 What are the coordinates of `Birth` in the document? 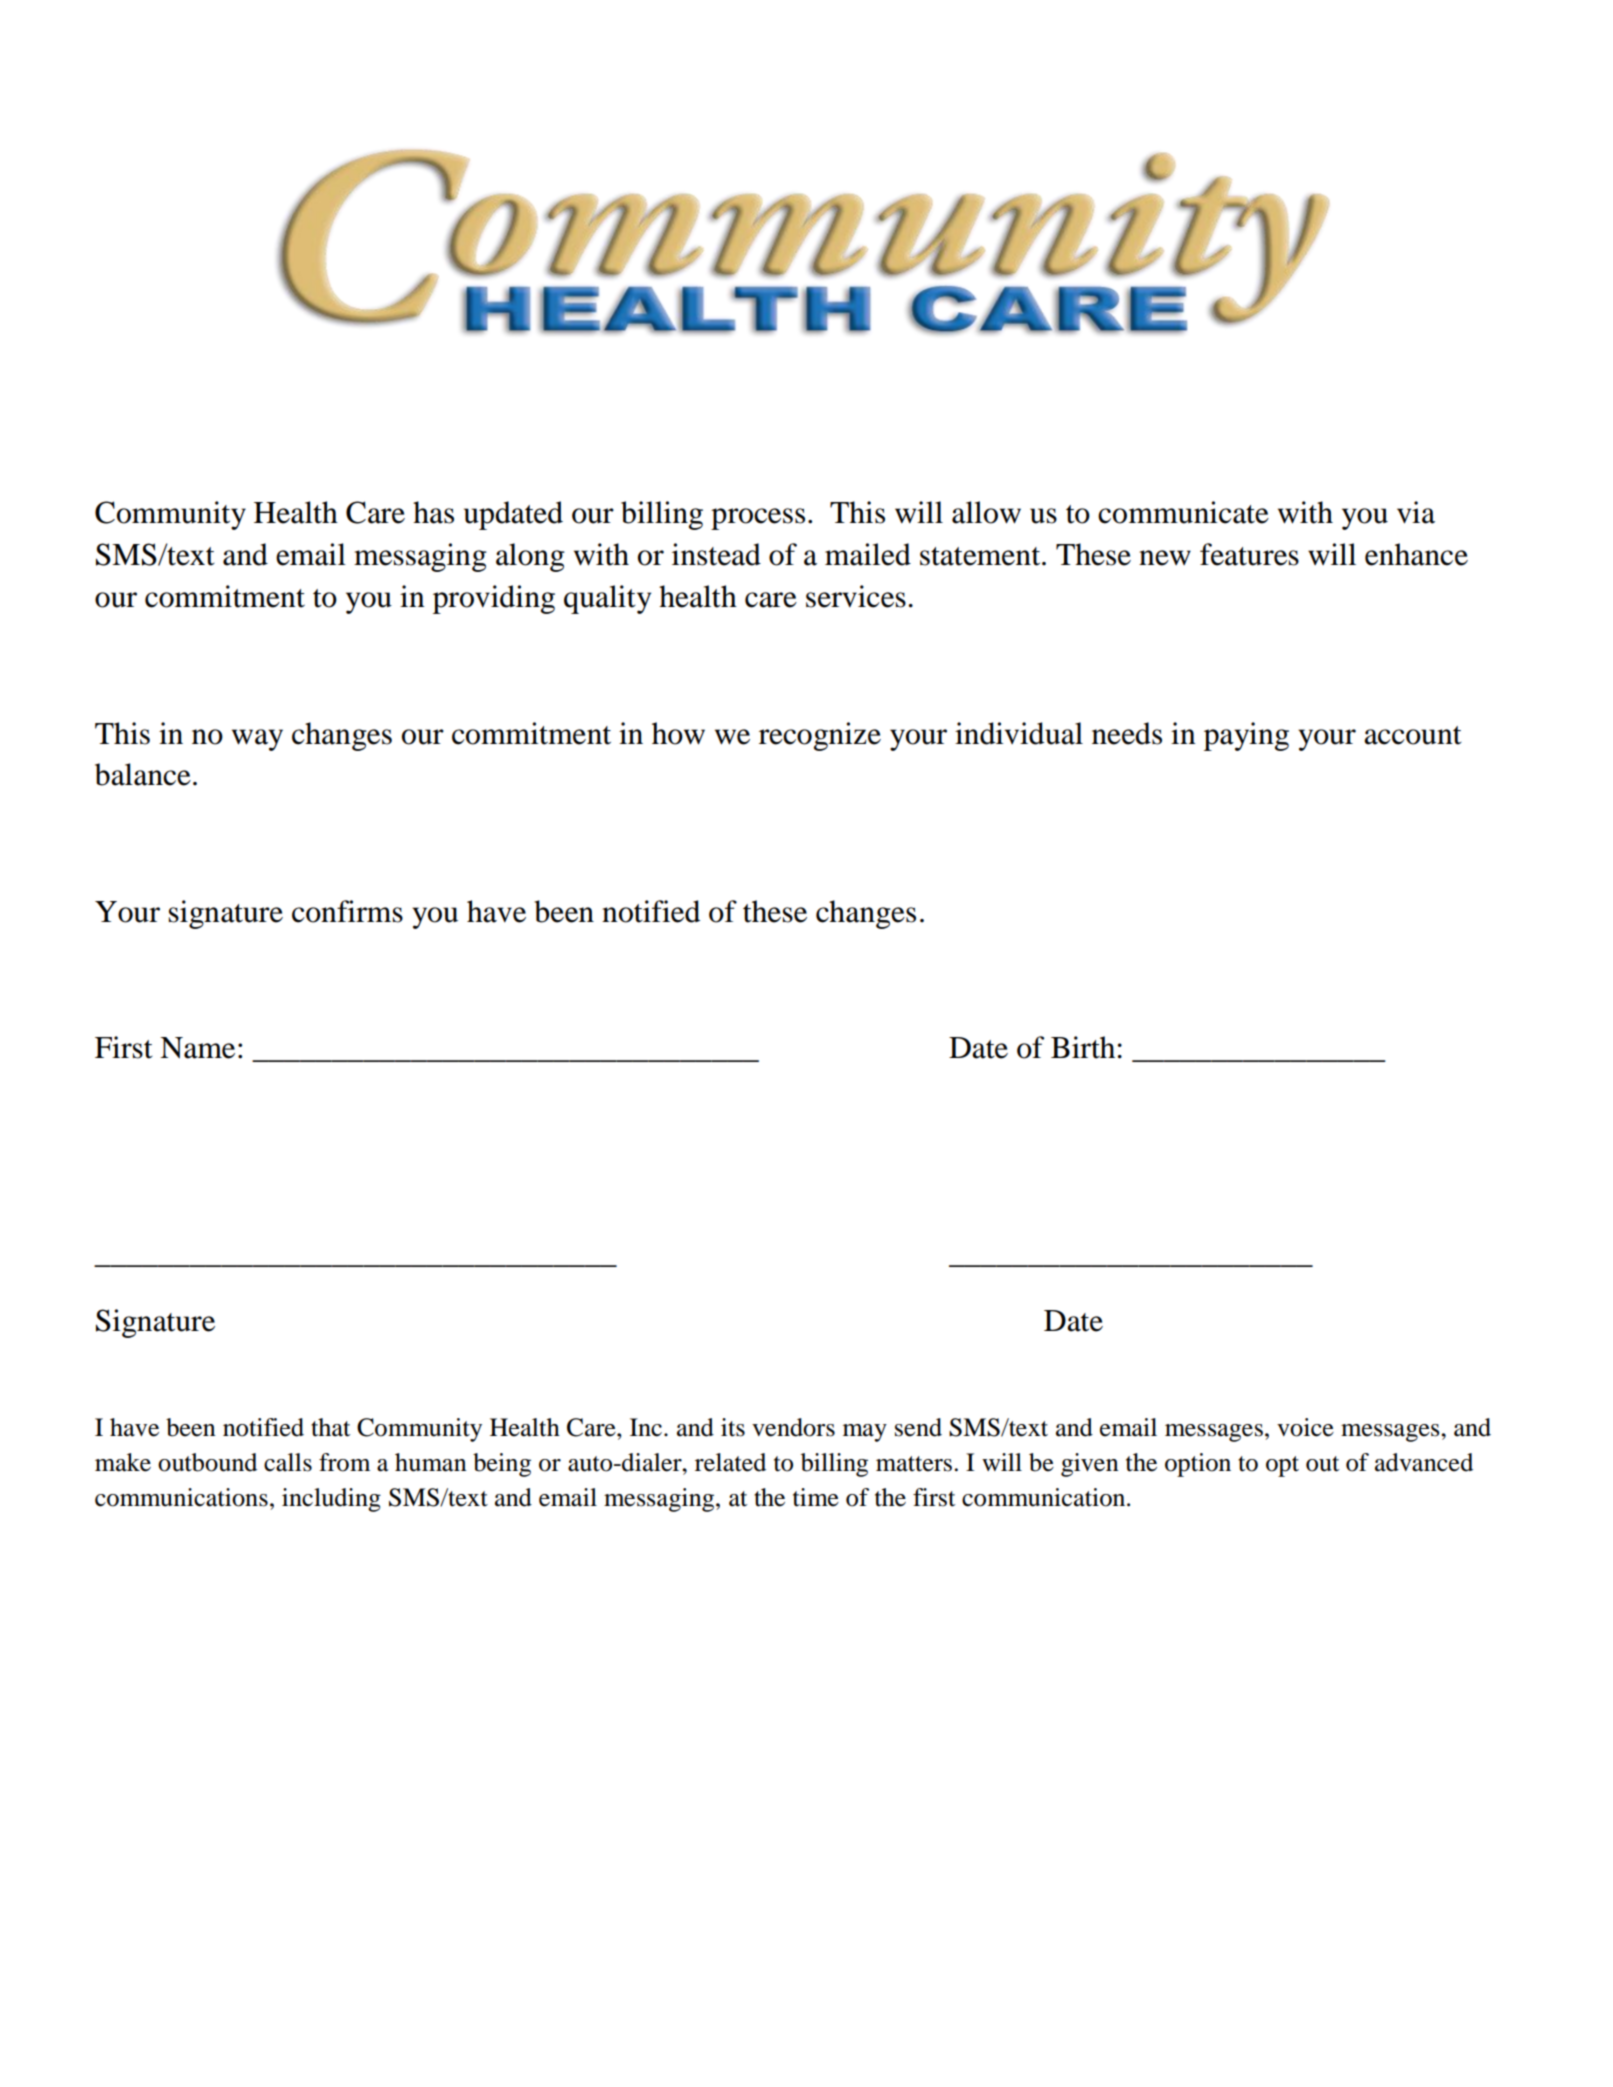 It's located at (1083, 1047).
